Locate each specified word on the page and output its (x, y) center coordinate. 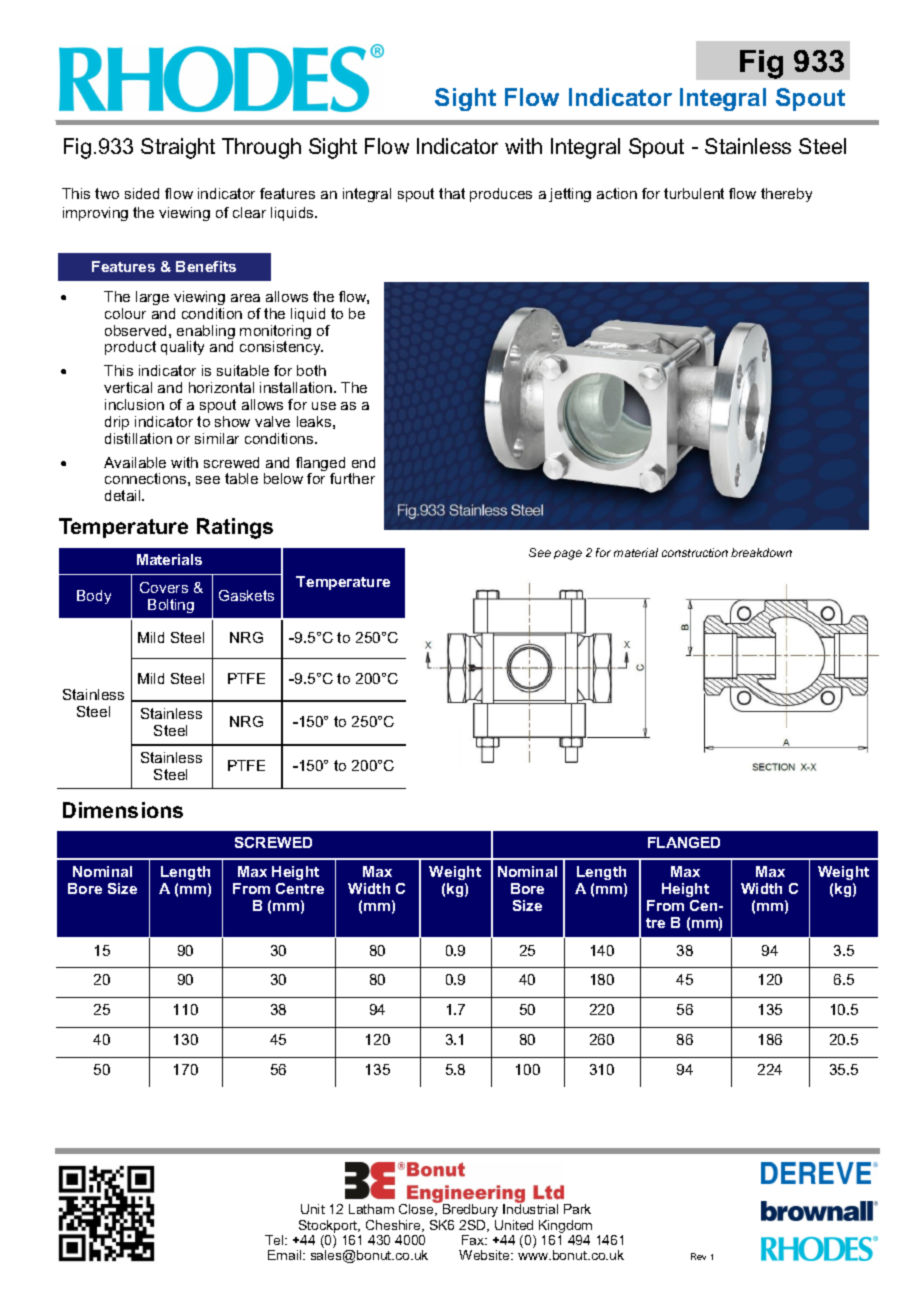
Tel (275, 1240)
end (363, 462)
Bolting (171, 606)
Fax (474, 1240)
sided (142, 193)
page (568, 555)
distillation (138, 438)
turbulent (694, 193)
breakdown (761, 552)
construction (695, 552)
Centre (300, 888)
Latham (371, 1209)
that (452, 193)
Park (577, 1209)
